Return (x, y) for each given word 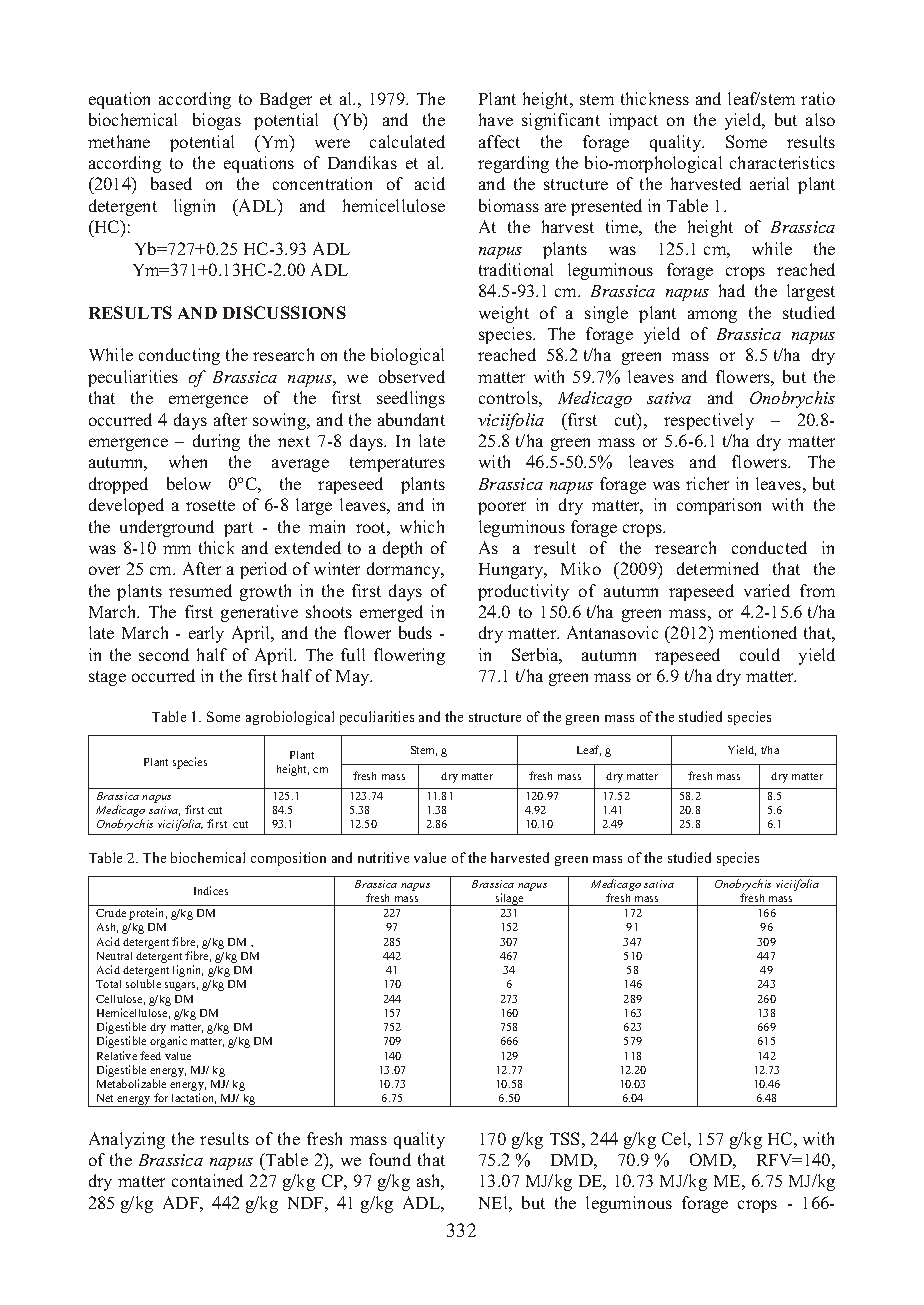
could (760, 654)
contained (207, 1180)
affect (499, 141)
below (189, 483)
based (171, 183)
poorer (502, 508)
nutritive (383, 857)
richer (707, 483)
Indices (211, 890)
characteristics (782, 162)
